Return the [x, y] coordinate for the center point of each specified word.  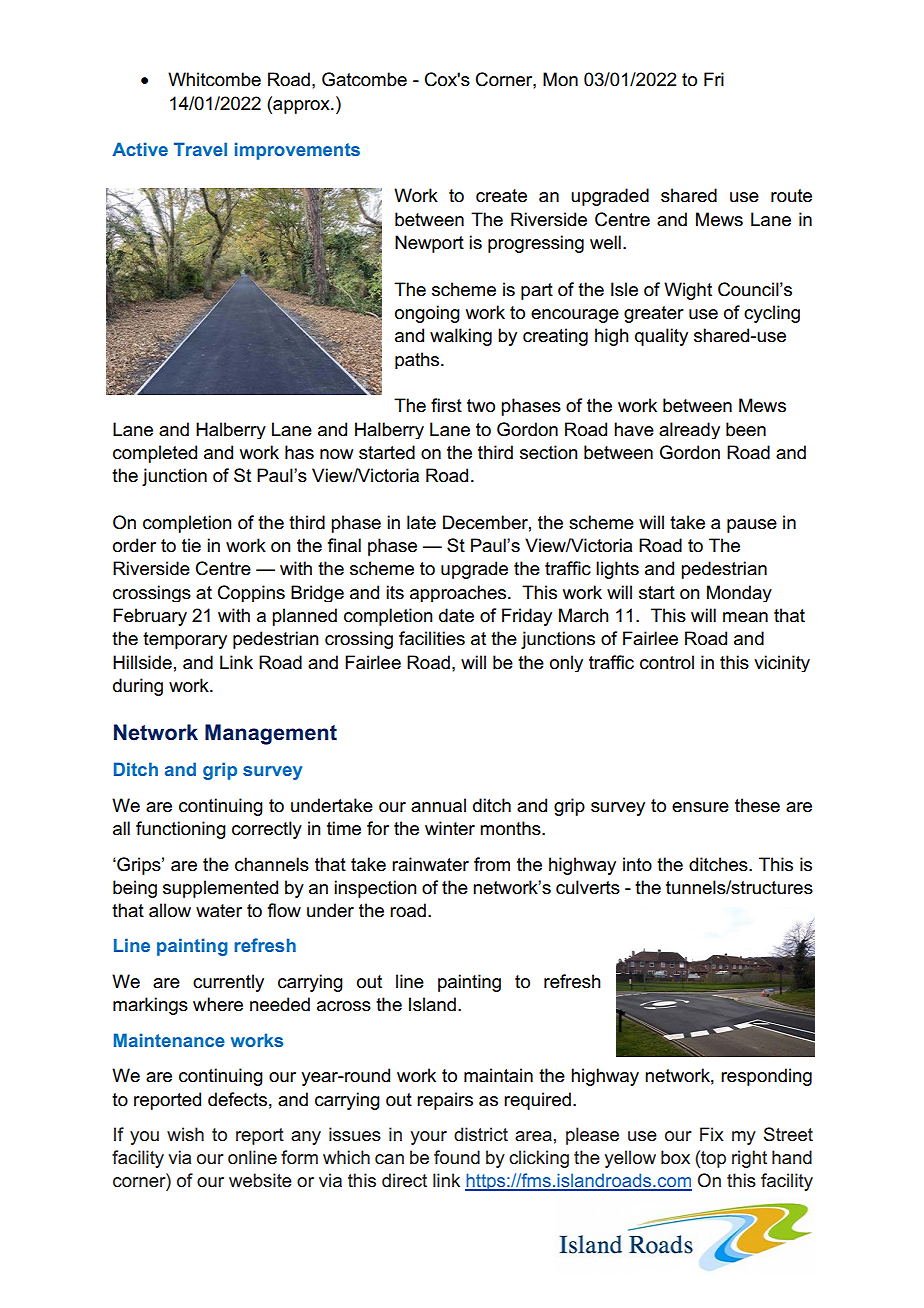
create [501, 196]
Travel [200, 149]
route [791, 196]
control [667, 662]
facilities [432, 638]
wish [185, 1134]
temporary [185, 640]
